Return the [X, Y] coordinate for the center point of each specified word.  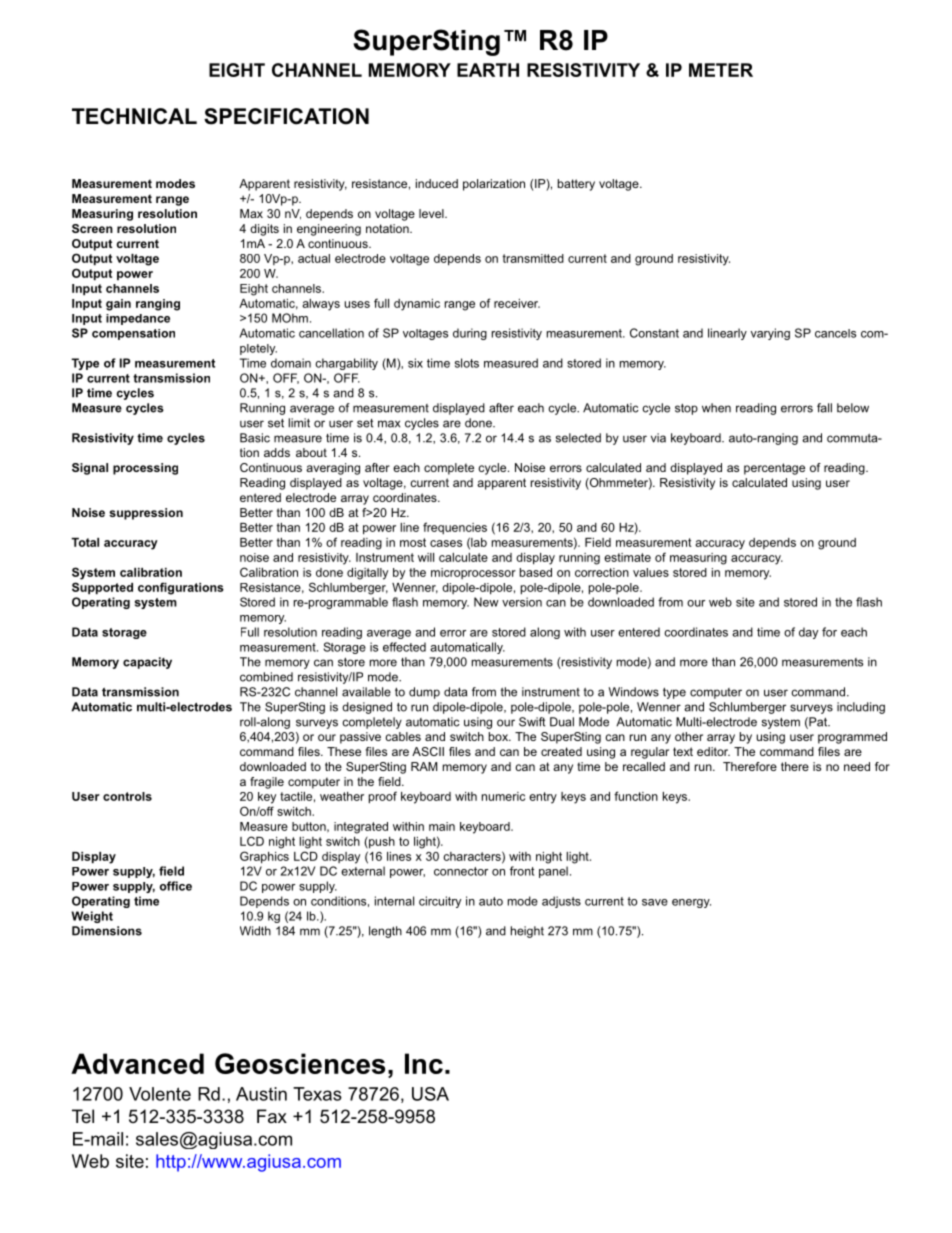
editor [713, 751]
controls [127, 796]
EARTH [488, 70]
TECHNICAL [134, 116]
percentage [774, 469]
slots [467, 363]
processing [145, 469]
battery [576, 185]
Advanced [137, 1063]
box [499, 736]
